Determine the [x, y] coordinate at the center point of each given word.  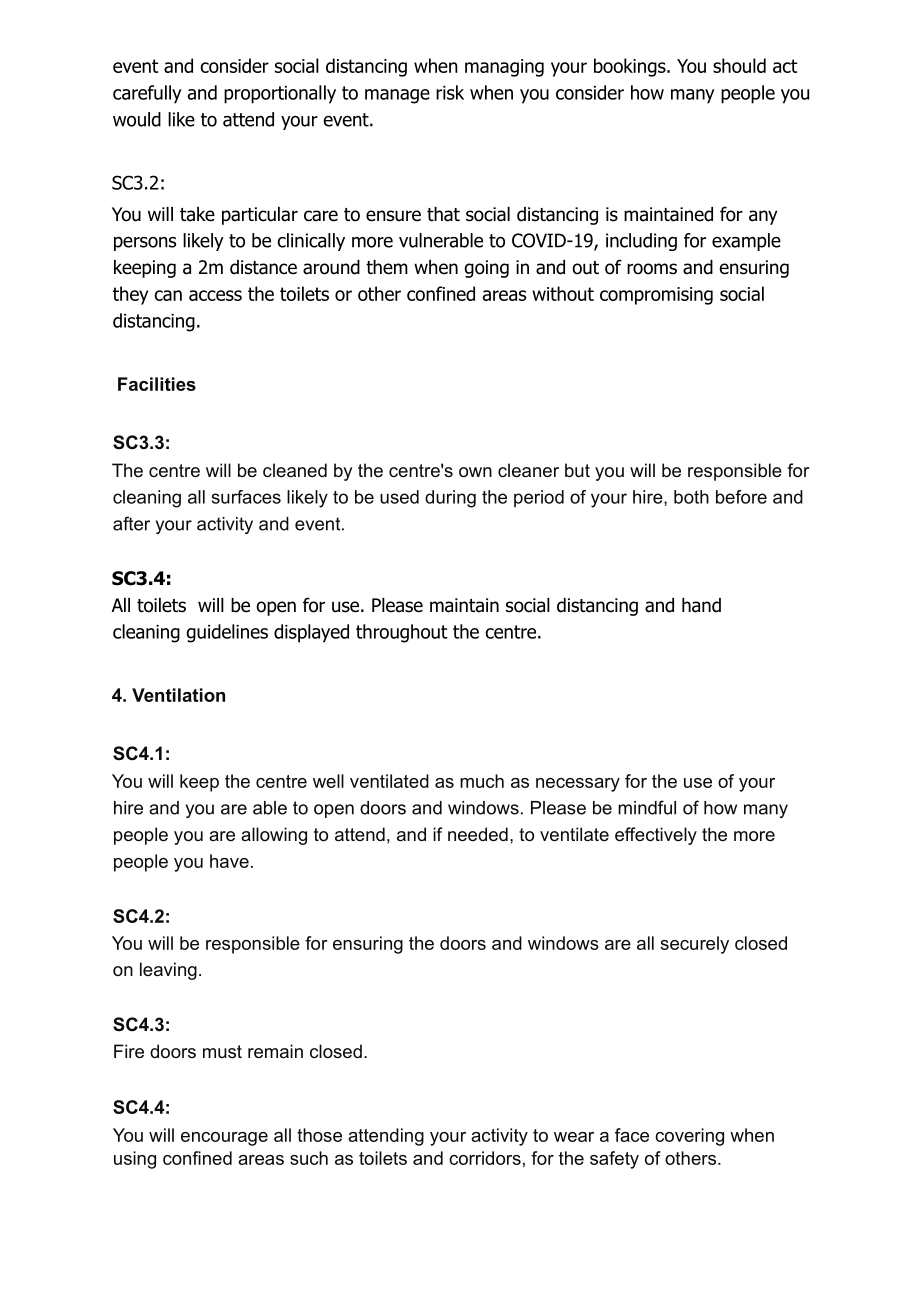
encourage [224, 1139]
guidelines [227, 633]
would [137, 119]
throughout [402, 633]
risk [450, 92]
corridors [485, 1158]
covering [689, 1137]
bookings [631, 67]
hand [701, 605]
